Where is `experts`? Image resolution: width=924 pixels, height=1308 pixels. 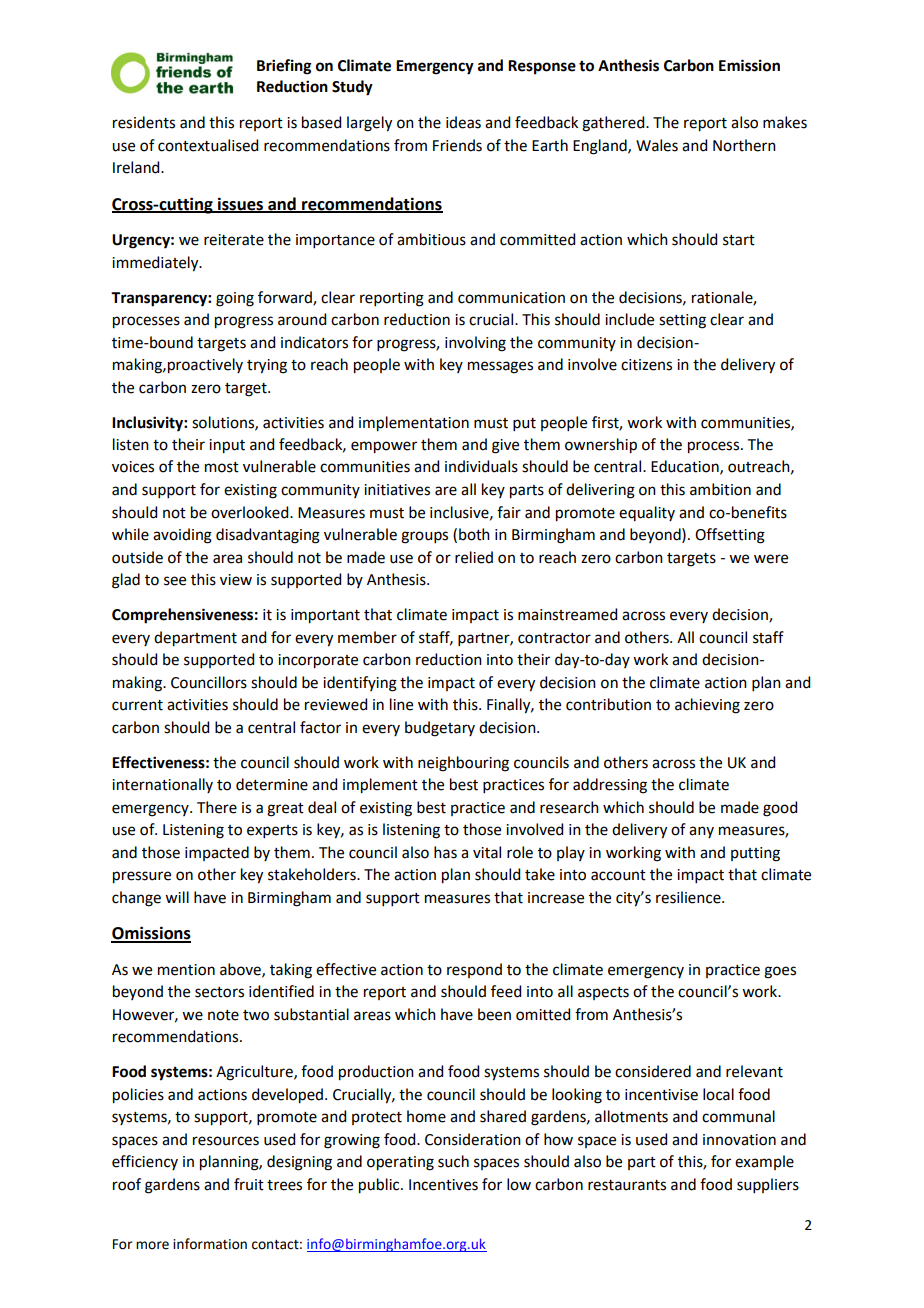 experts is located at coordinates (272, 831).
